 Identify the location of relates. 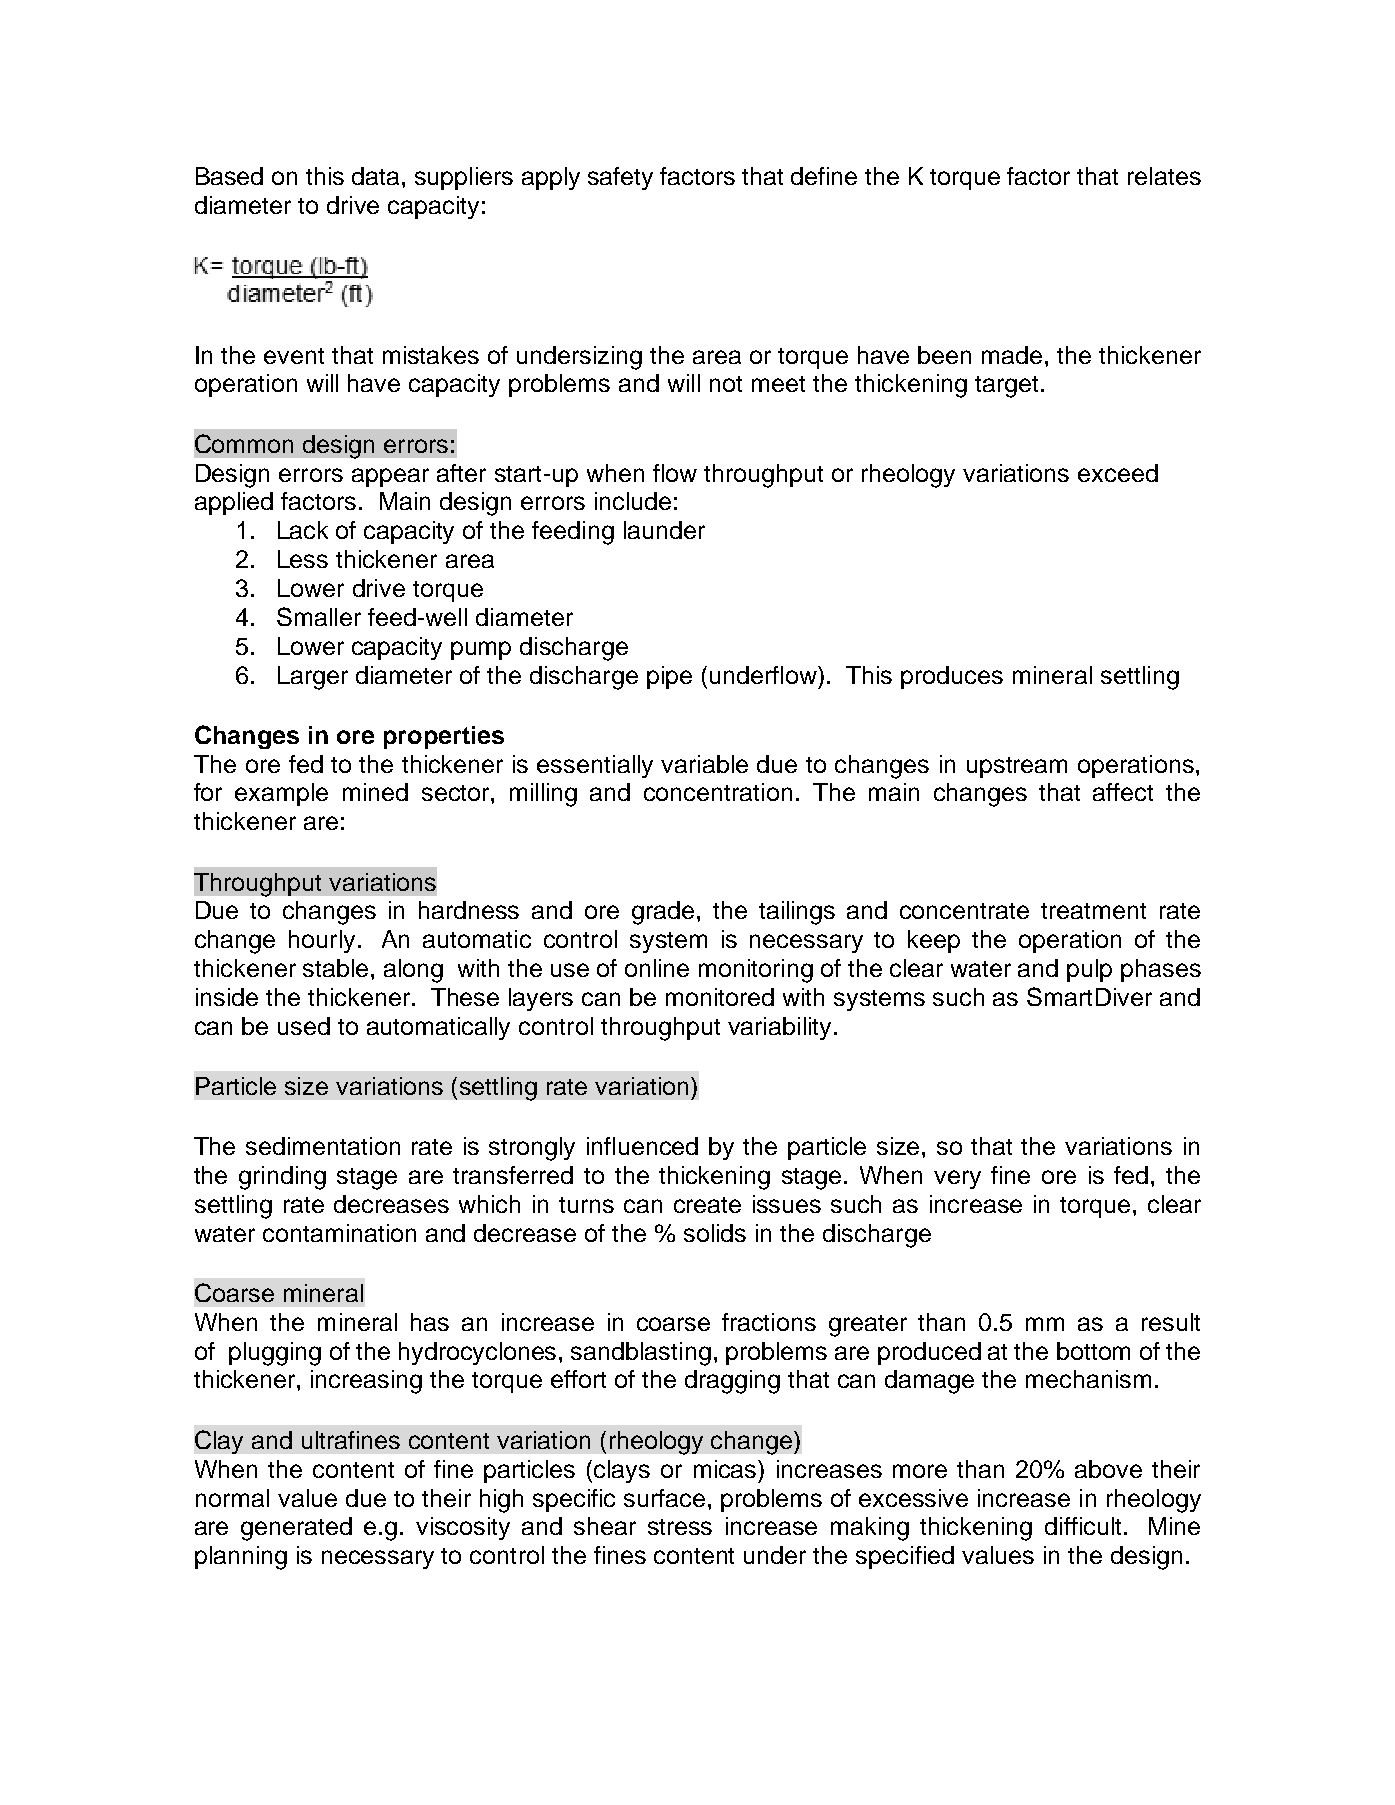
(1164, 176).
